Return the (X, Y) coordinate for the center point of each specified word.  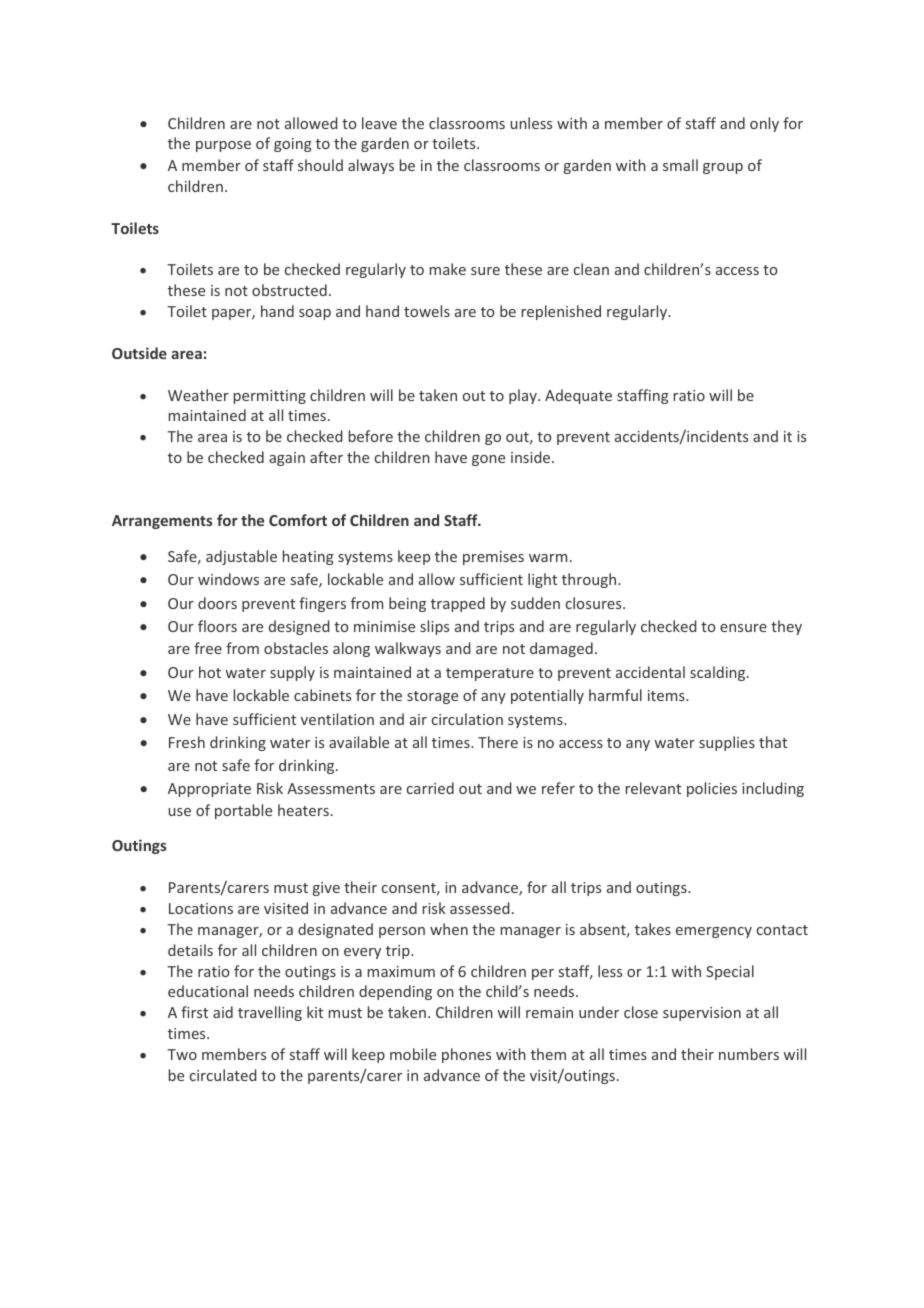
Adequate (578, 396)
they (786, 627)
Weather (198, 395)
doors (217, 603)
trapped (458, 604)
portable (243, 811)
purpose (223, 146)
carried (430, 788)
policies (712, 789)
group (723, 168)
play (524, 396)
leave (379, 123)
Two (182, 1054)
